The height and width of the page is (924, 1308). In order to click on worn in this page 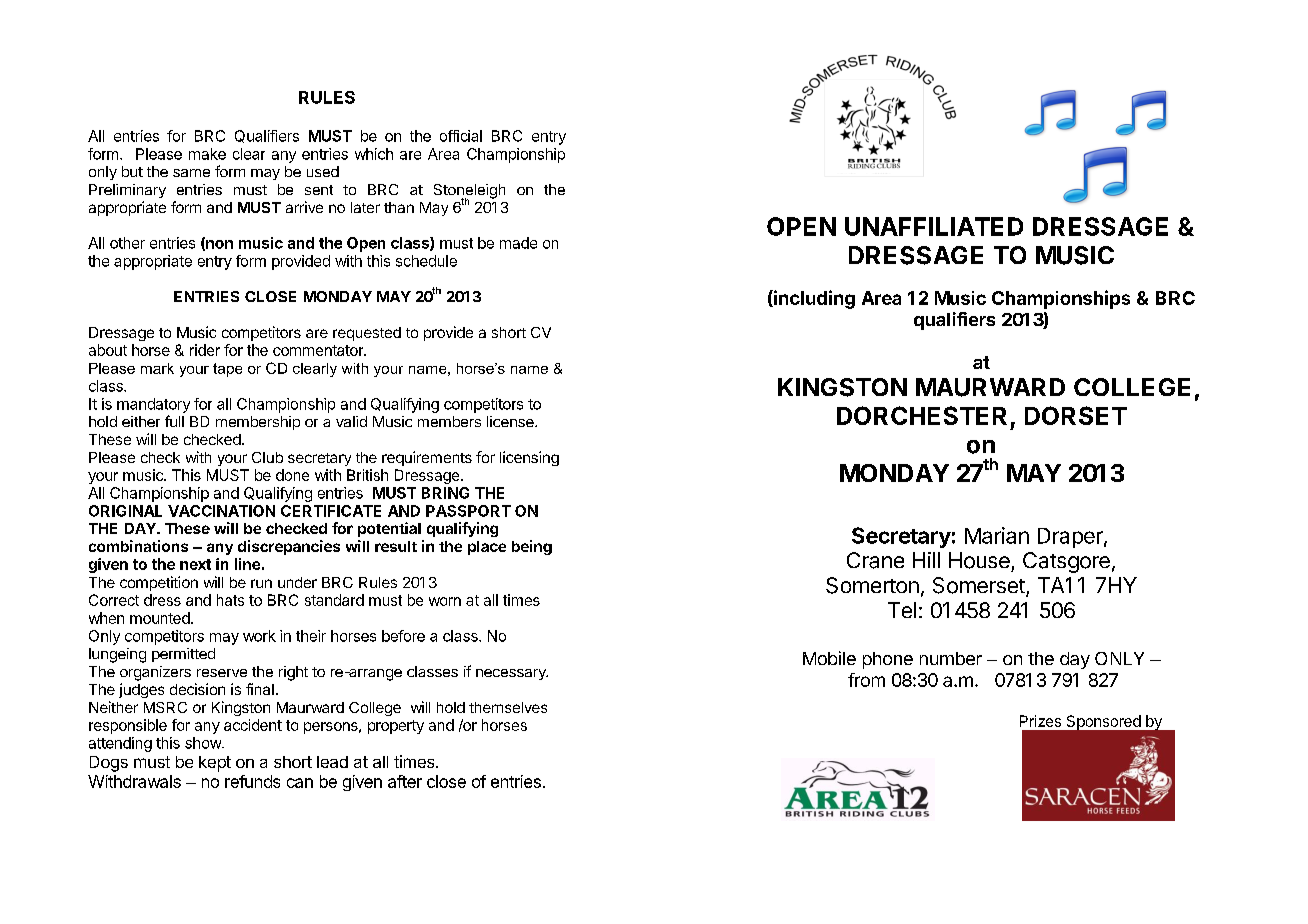, I will do `click(445, 601)`.
